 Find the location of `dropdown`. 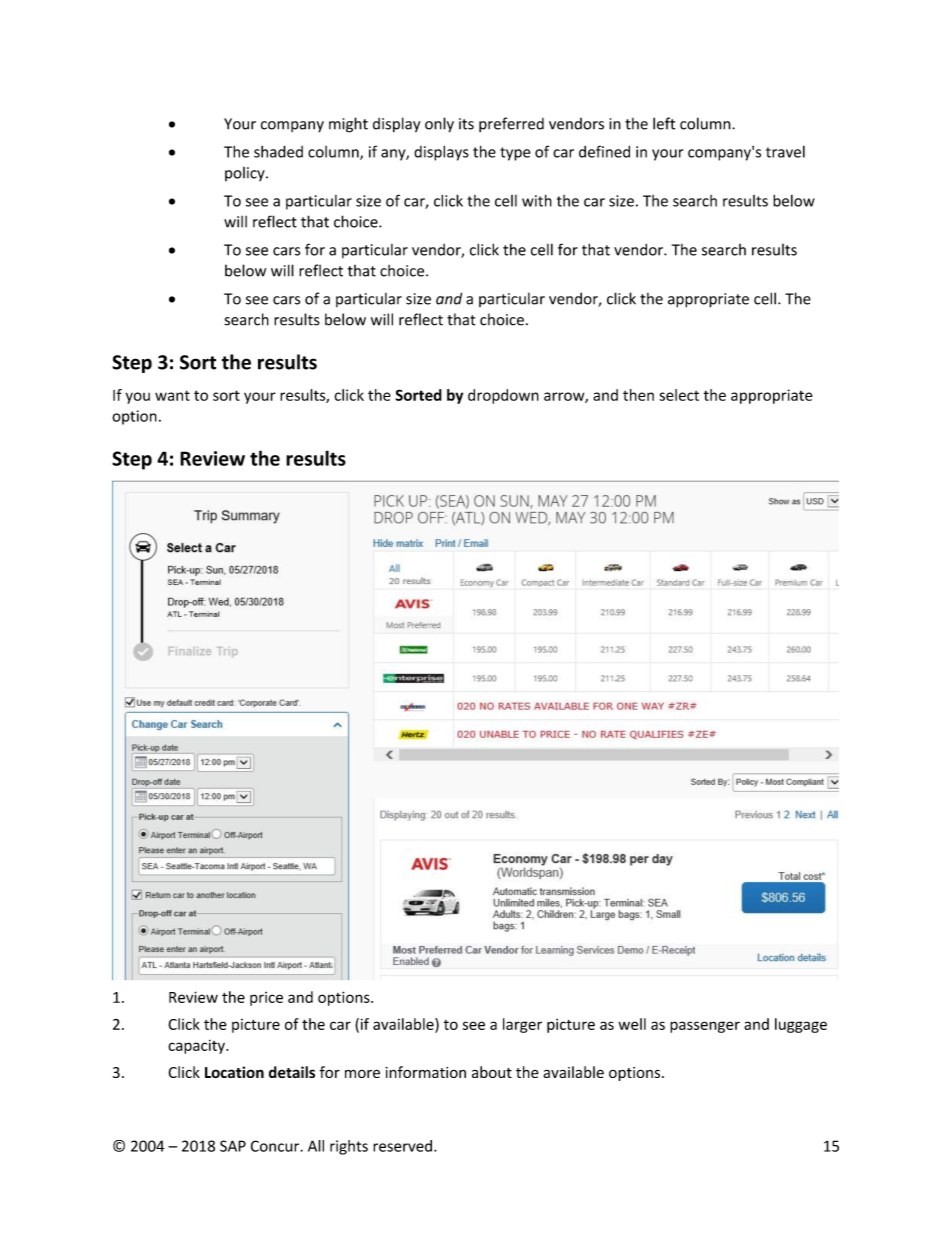

dropdown is located at coordinates (503, 396).
